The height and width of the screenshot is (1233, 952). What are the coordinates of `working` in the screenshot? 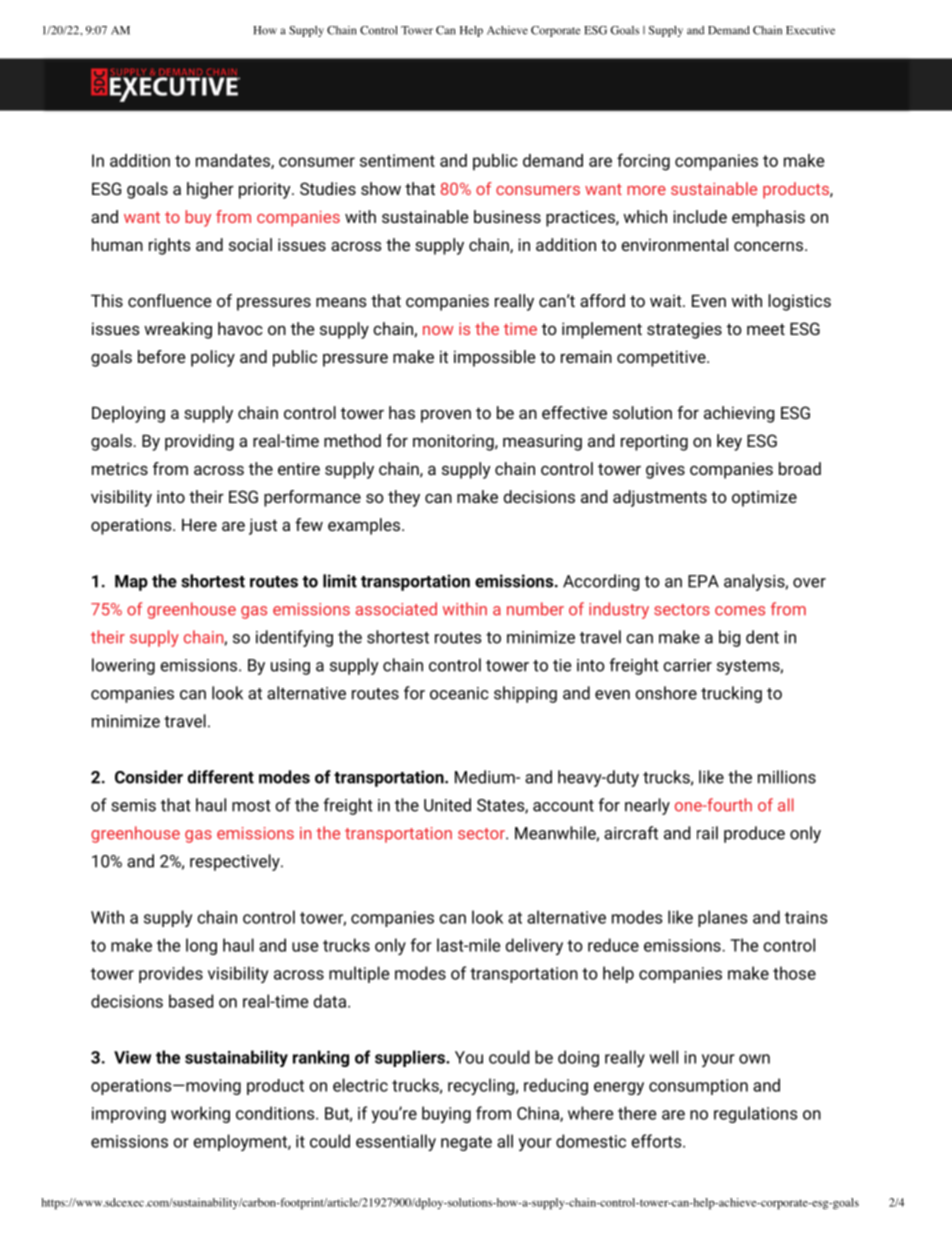 It's located at (200, 1114).
